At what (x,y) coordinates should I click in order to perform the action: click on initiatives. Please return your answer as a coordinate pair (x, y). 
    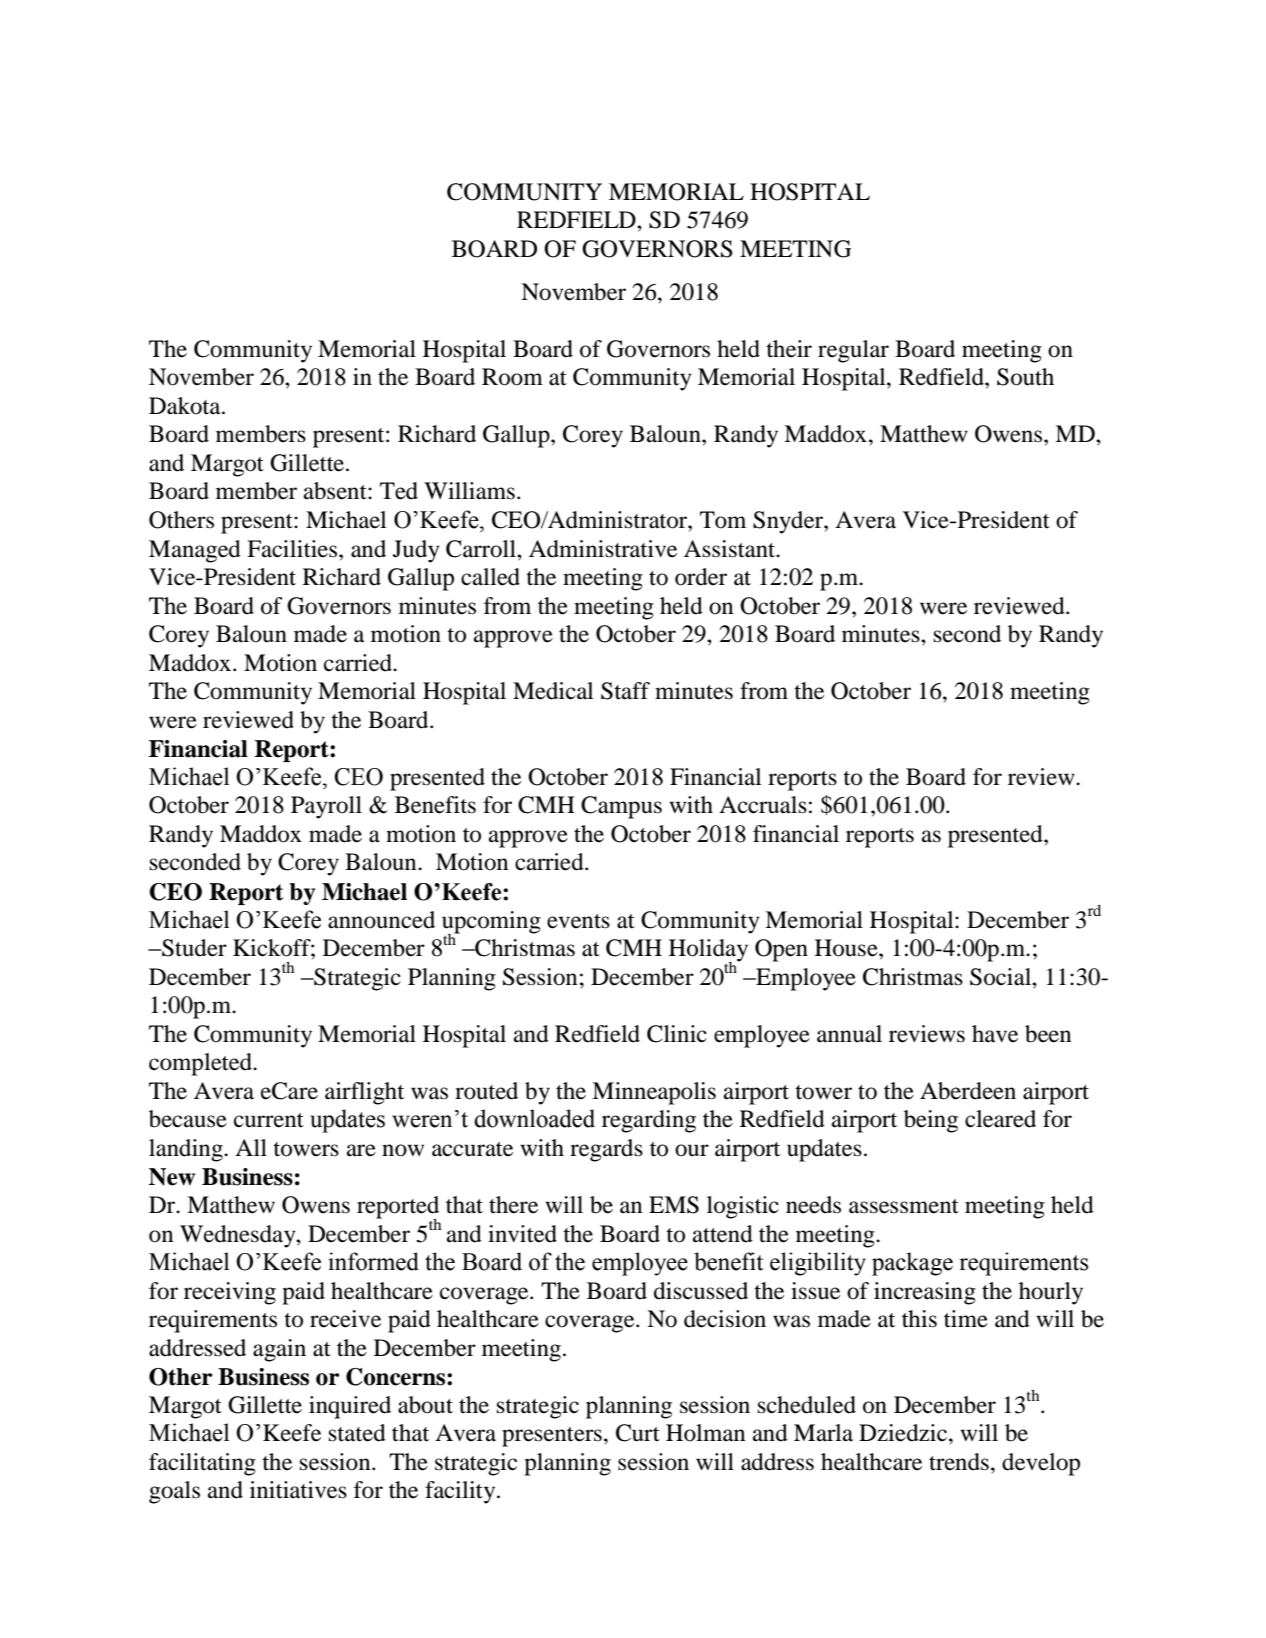
    Looking at the image, I should click on (298, 1490).
